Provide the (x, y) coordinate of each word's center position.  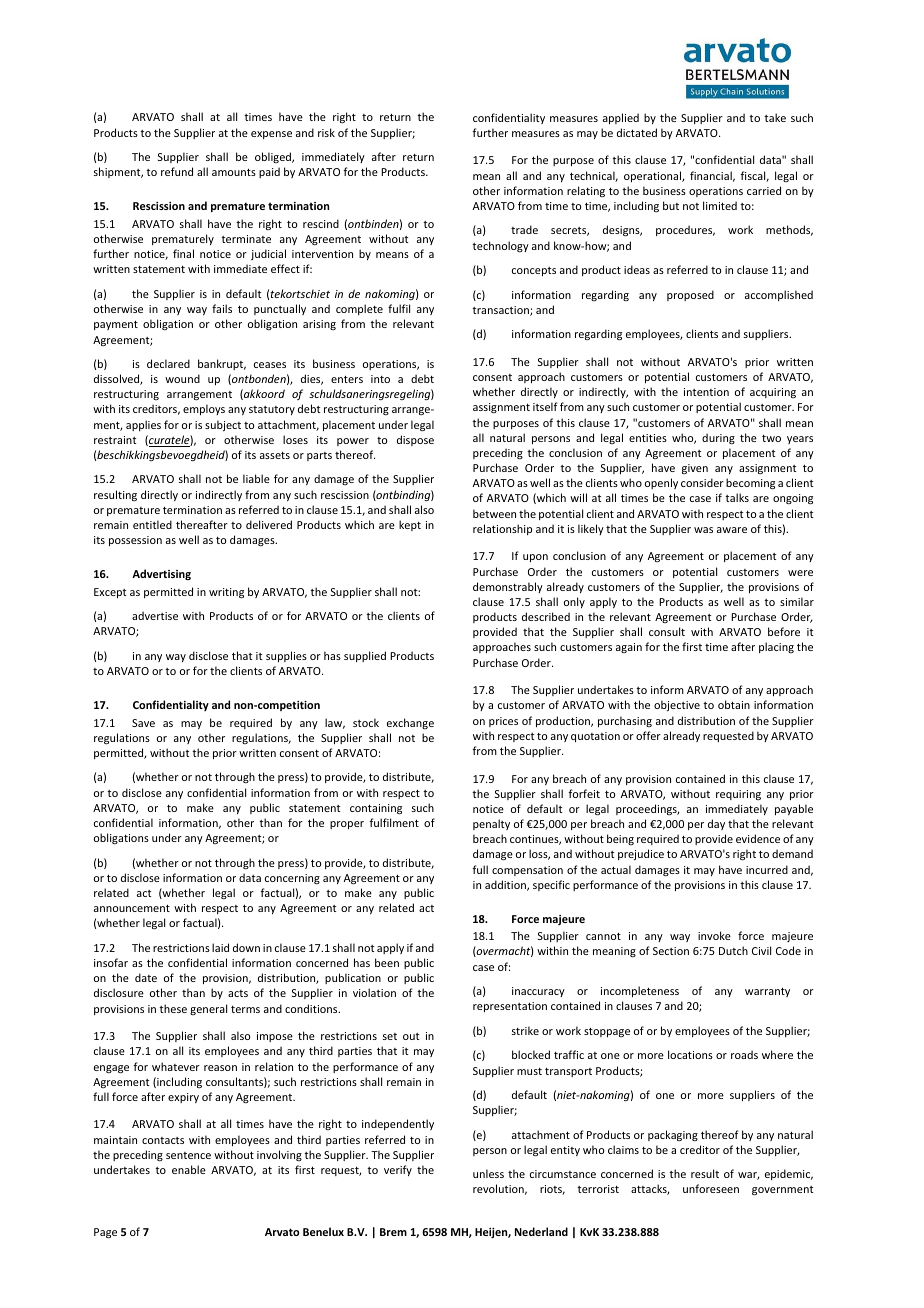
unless (488, 1173)
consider (702, 482)
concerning (292, 879)
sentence (188, 1155)
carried (764, 190)
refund (177, 171)
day (716, 824)
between (494, 513)
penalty (491, 824)
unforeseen (711, 1188)
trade (524, 229)
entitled (152, 524)
